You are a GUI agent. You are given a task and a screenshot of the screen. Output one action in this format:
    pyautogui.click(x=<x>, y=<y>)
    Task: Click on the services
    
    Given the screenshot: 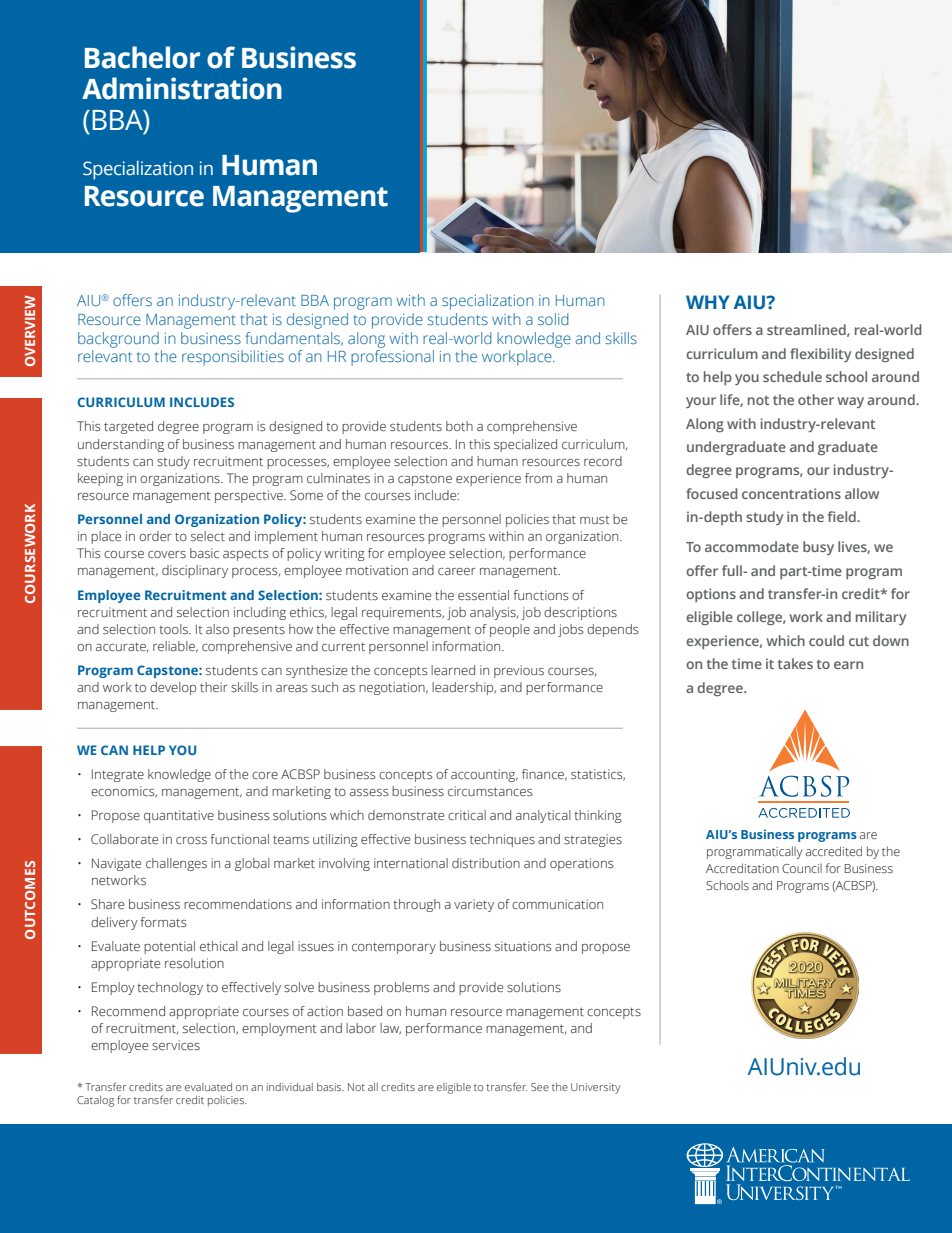 What is the action you would take?
    pyautogui.click(x=176, y=1045)
